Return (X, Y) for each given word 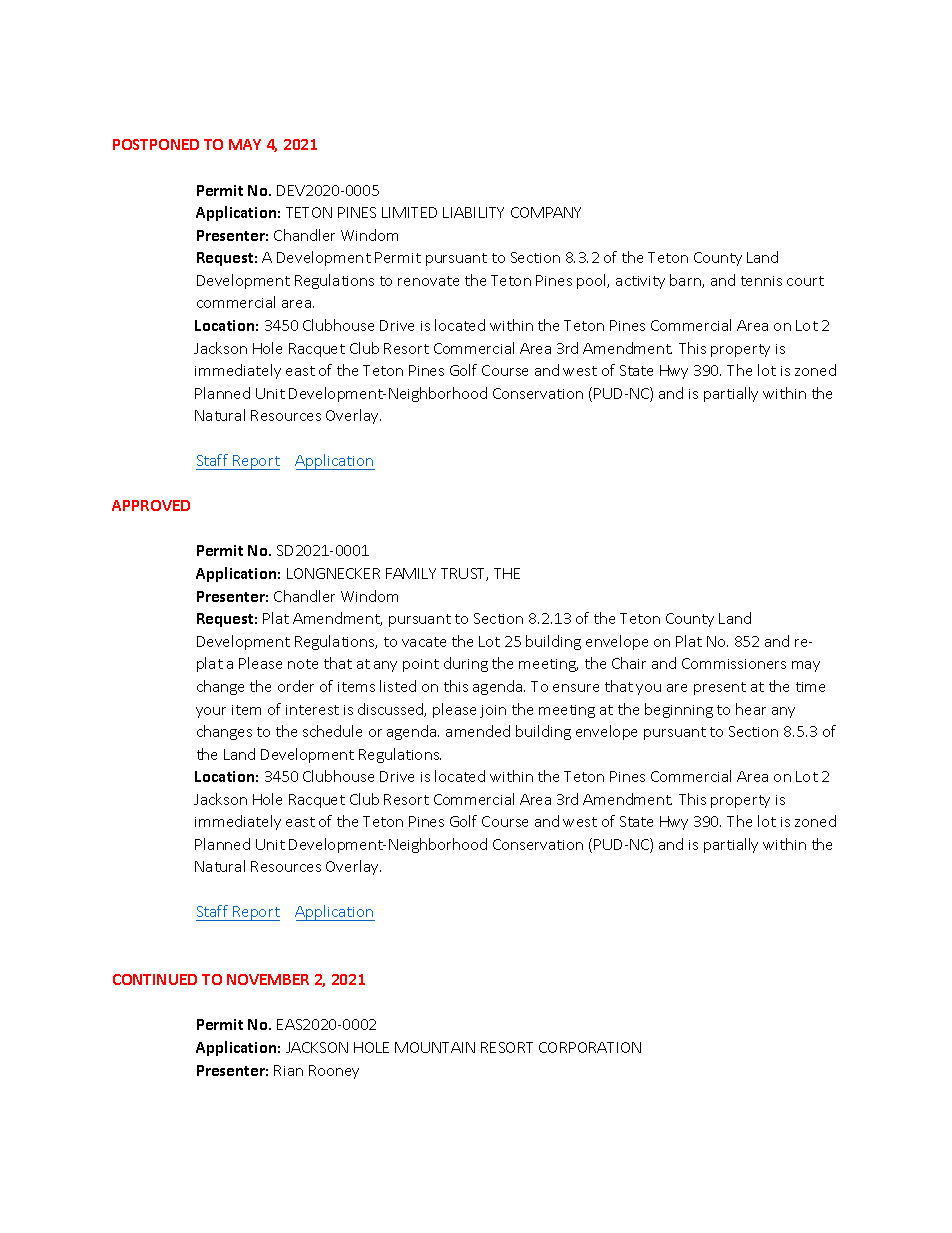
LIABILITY (473, 212)
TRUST (464, 574)
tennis (761, 281)
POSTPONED (156, 144)
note (303, 664)
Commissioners (734, 663)
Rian (288, 1070)
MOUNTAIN (435, 1047)
